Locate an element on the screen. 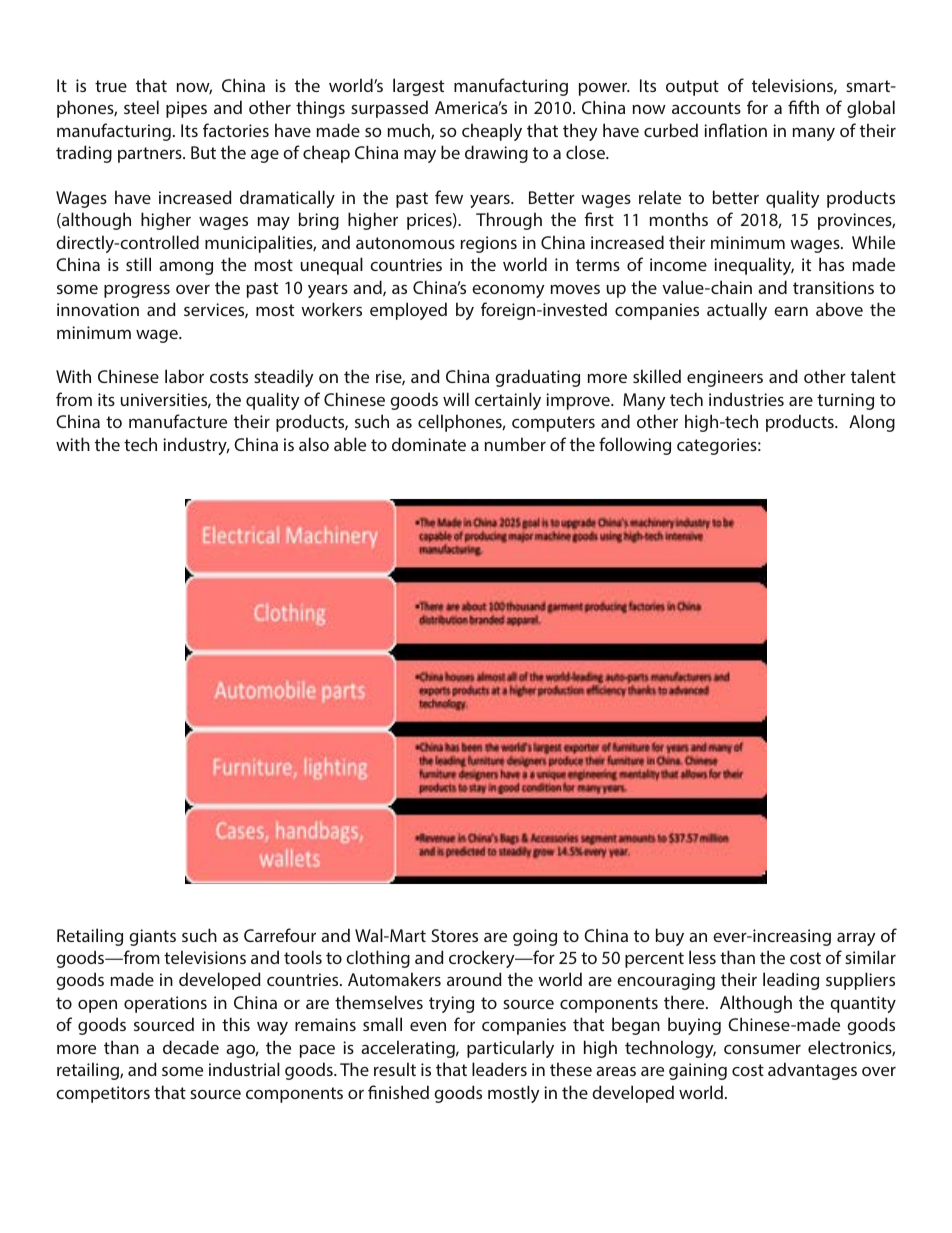 Image resolution: width=952 pixels, height=1233 pixels. pipes is located at coordinates (186, 109).
